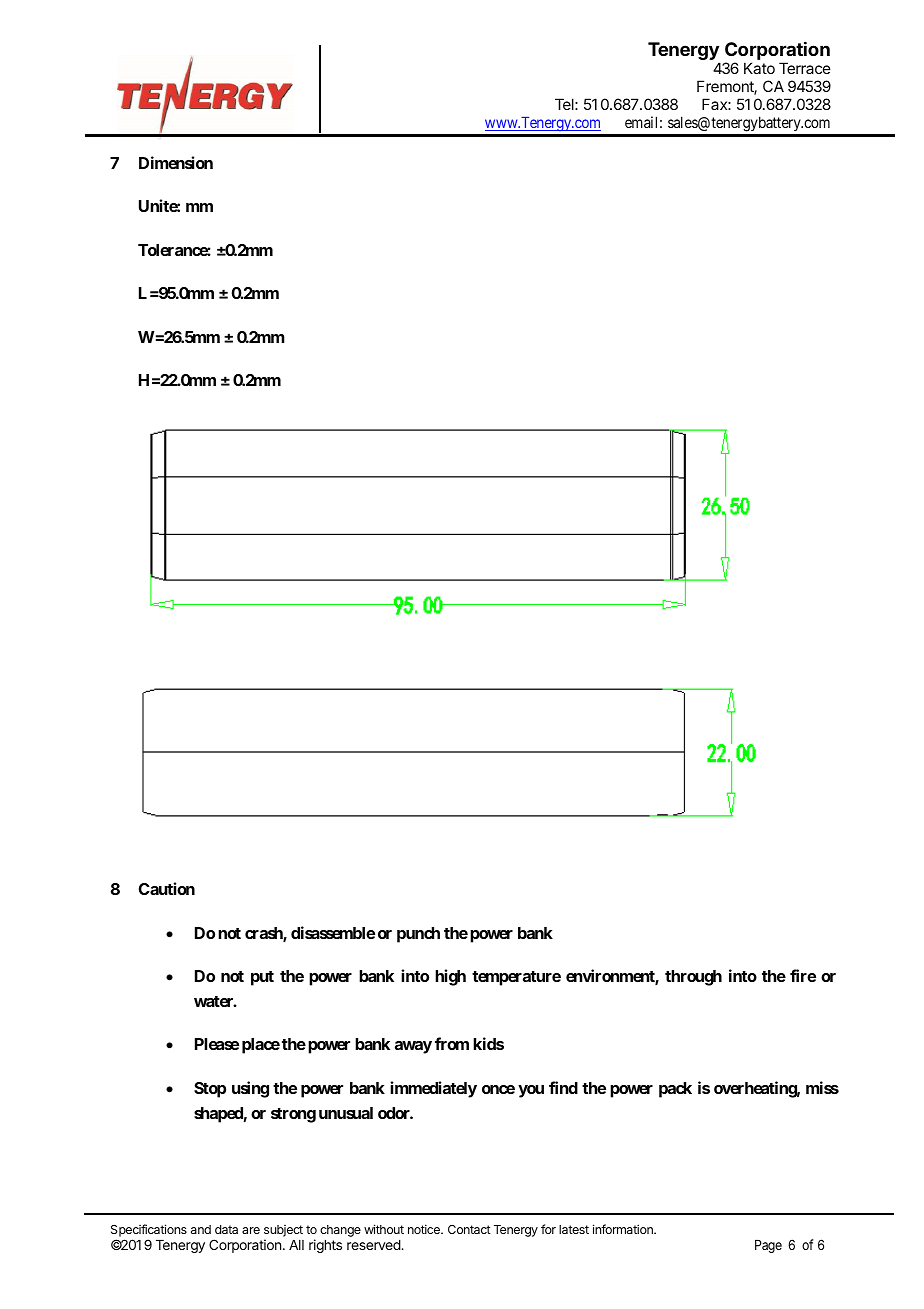  I want to click on Dimension, so click(176, 162).
